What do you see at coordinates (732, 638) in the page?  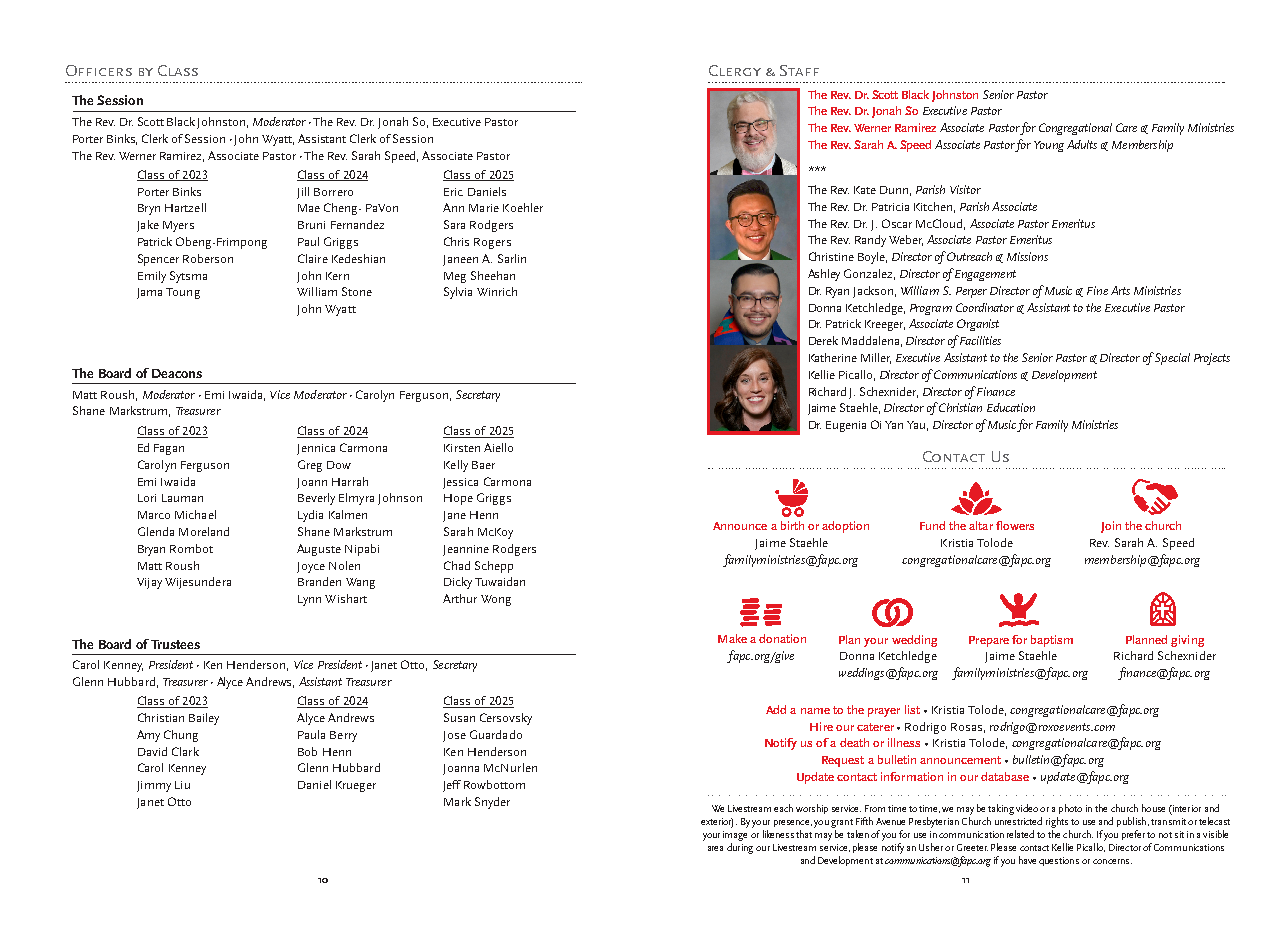 I see `Make` at bounding box center [732, 638].
